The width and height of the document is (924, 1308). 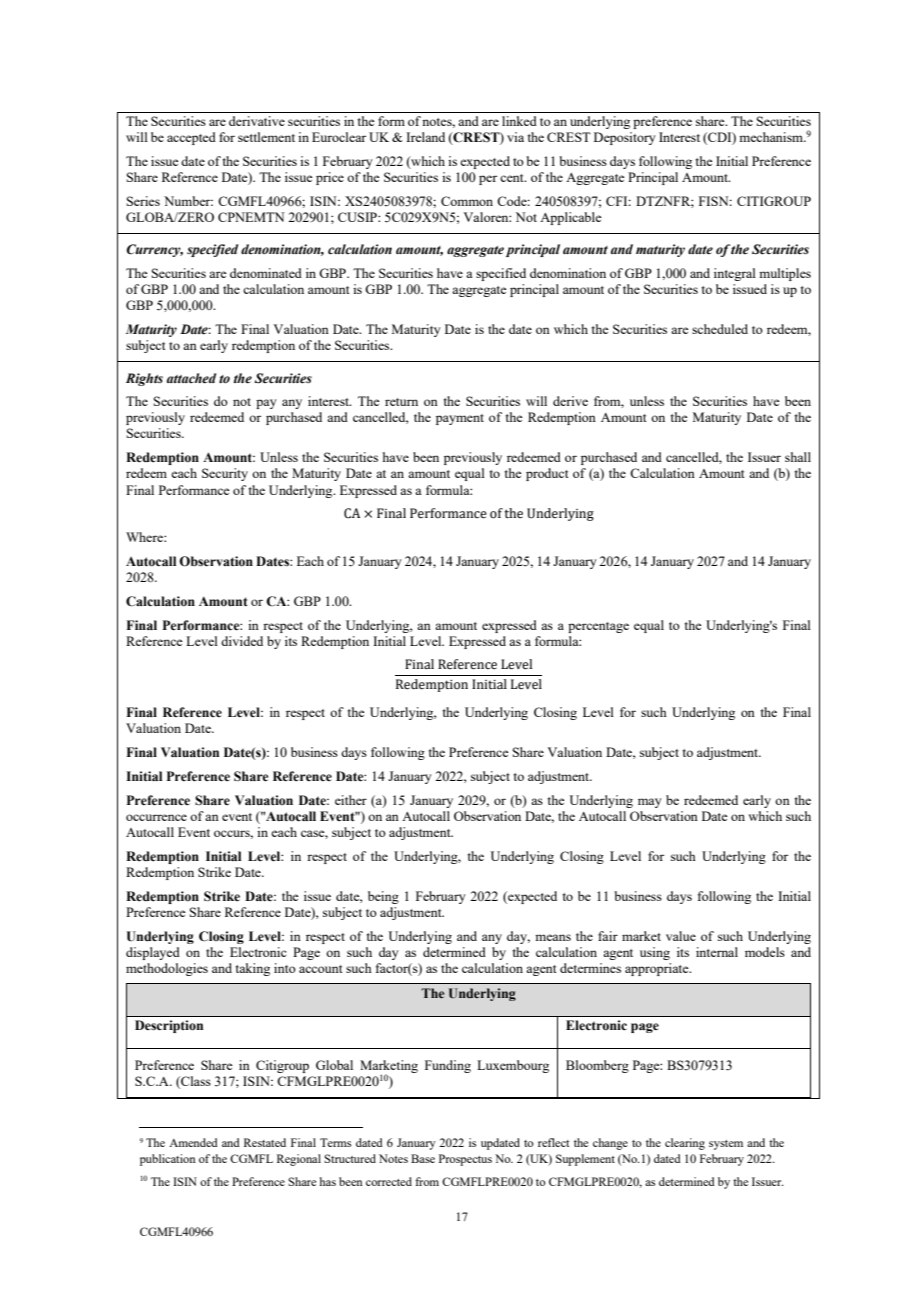 What do you see at coordinates (650, 803) in the document?
I see `may` at bounding box center [650, 803].
